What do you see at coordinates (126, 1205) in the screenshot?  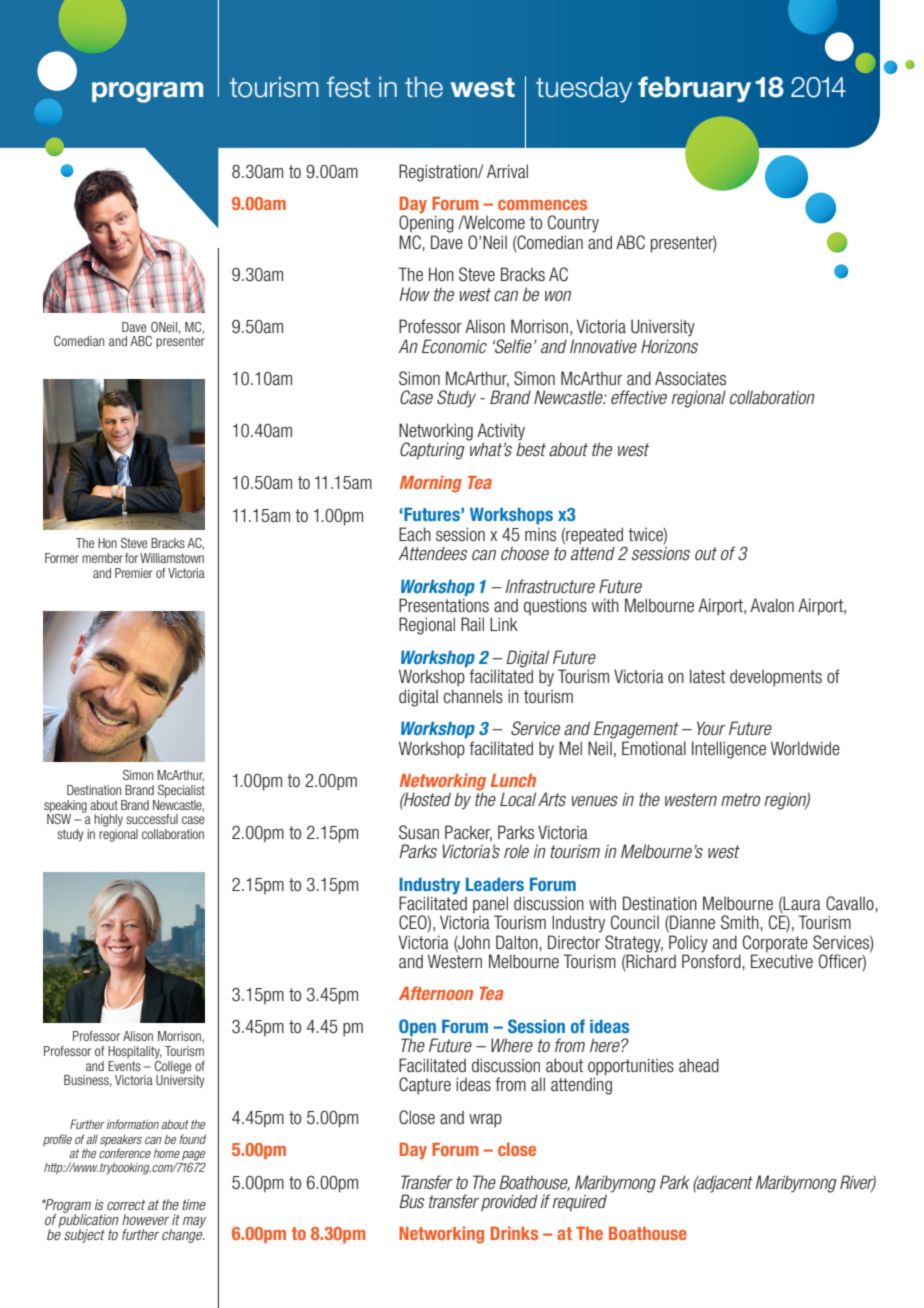 I see `correct` at bounding box center [126, 1205].
